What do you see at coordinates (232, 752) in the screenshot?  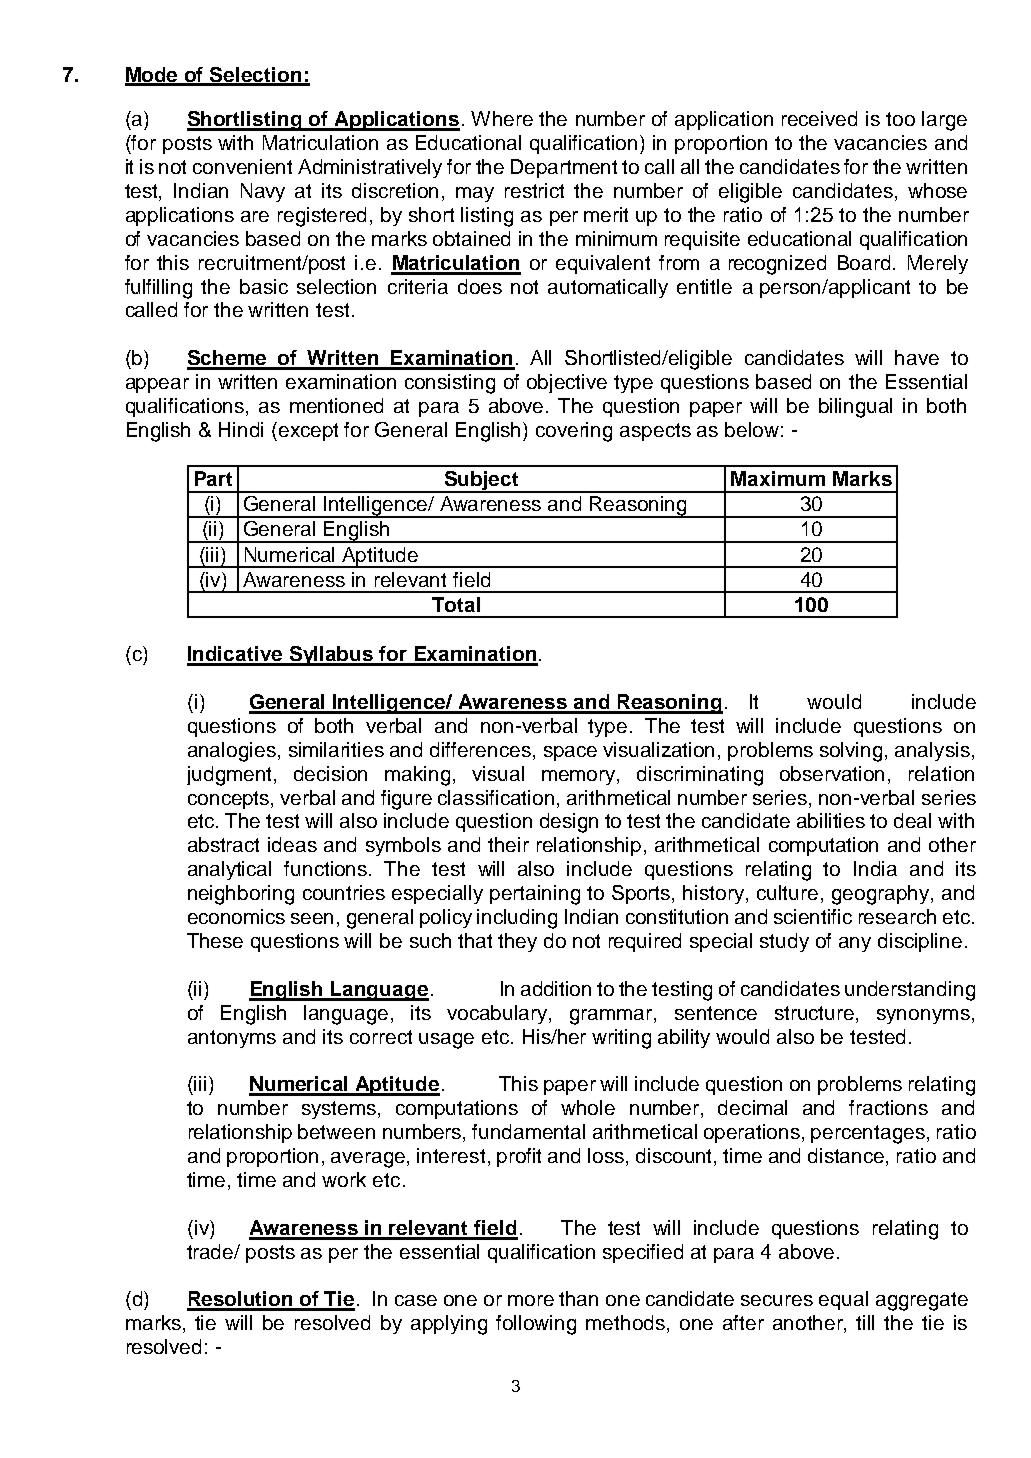 I see `analogies` at bounding box center [232, 752].
